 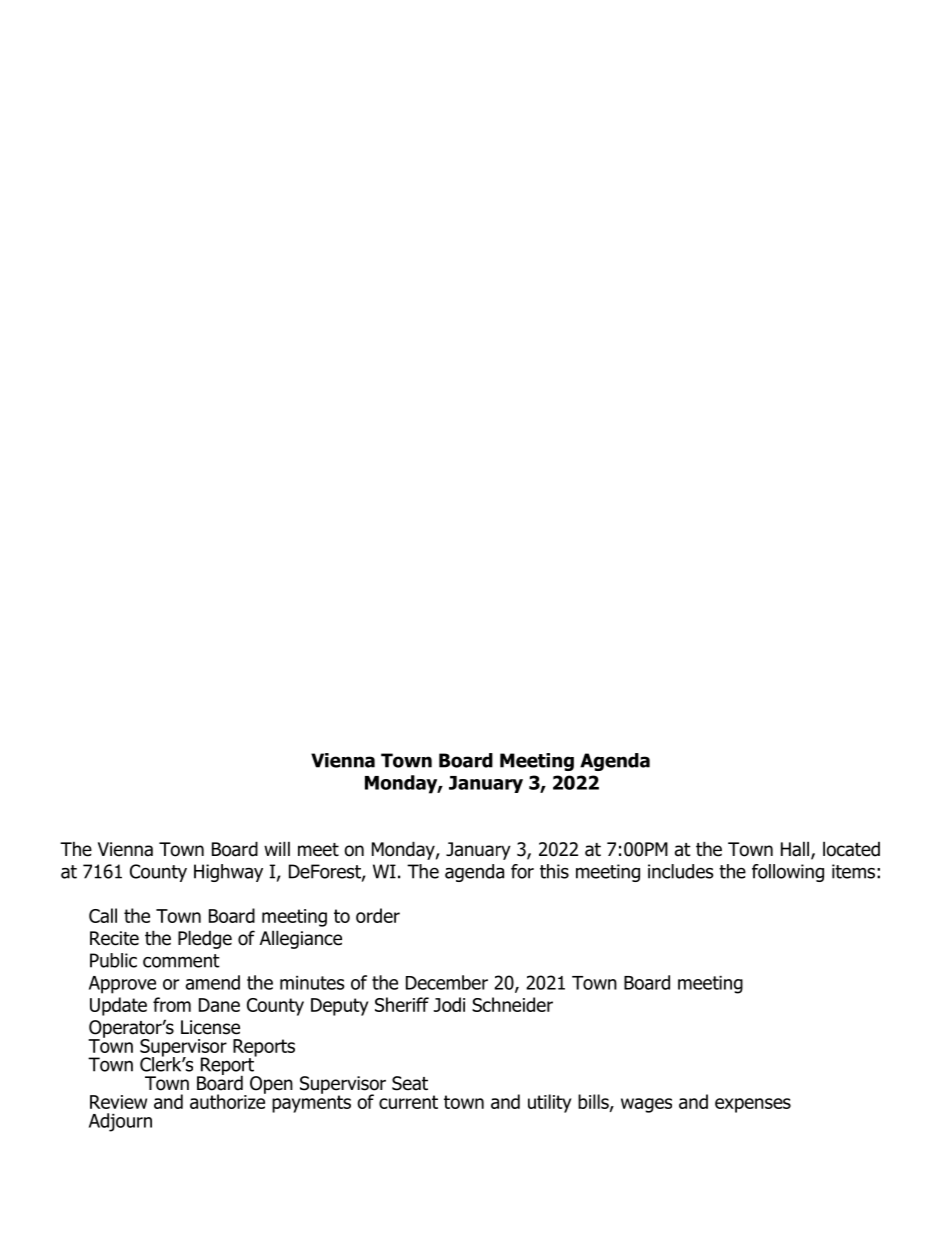 I want to click on will, so click(x=277, y=848).
